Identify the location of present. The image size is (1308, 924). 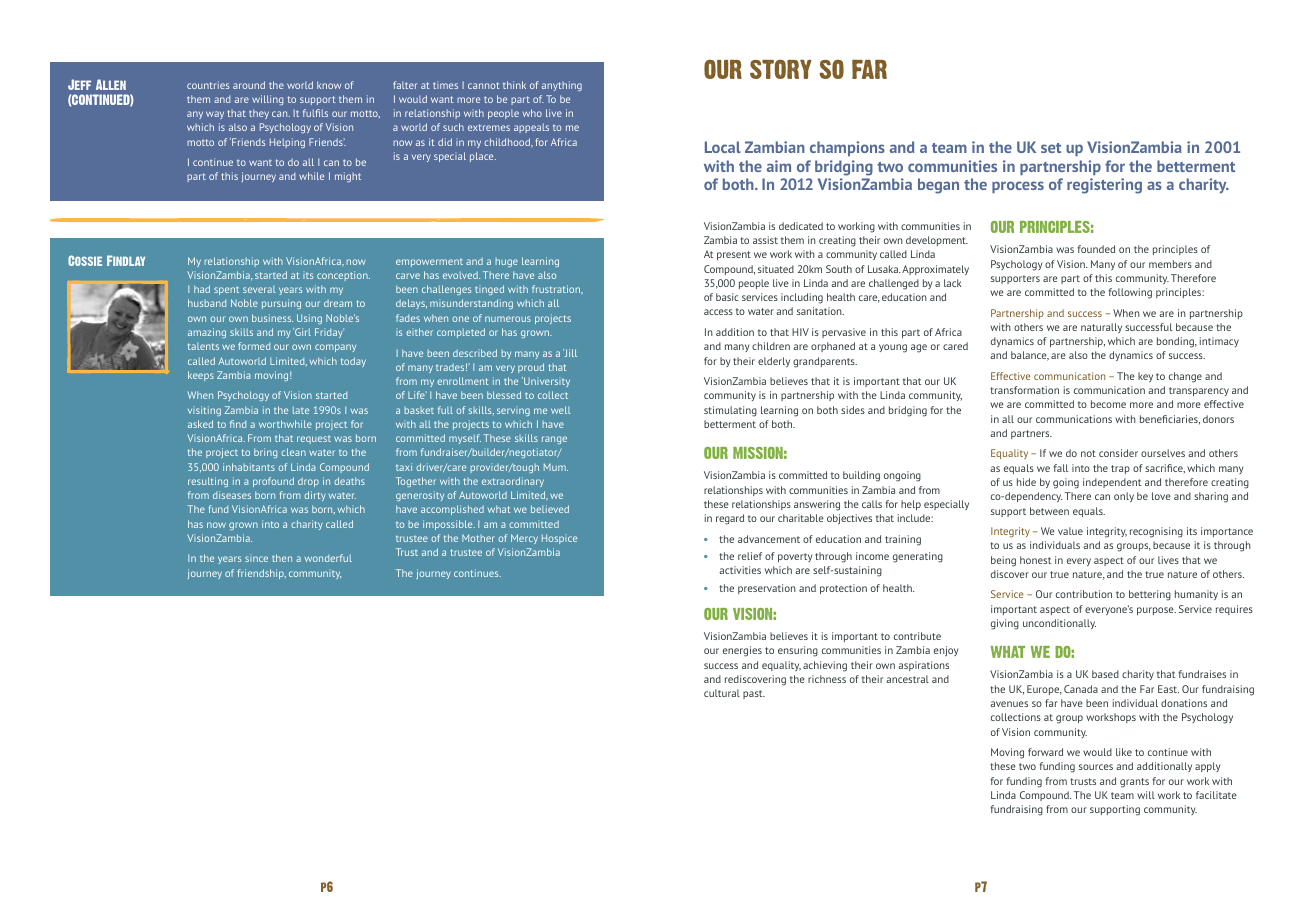
(734, 255).
